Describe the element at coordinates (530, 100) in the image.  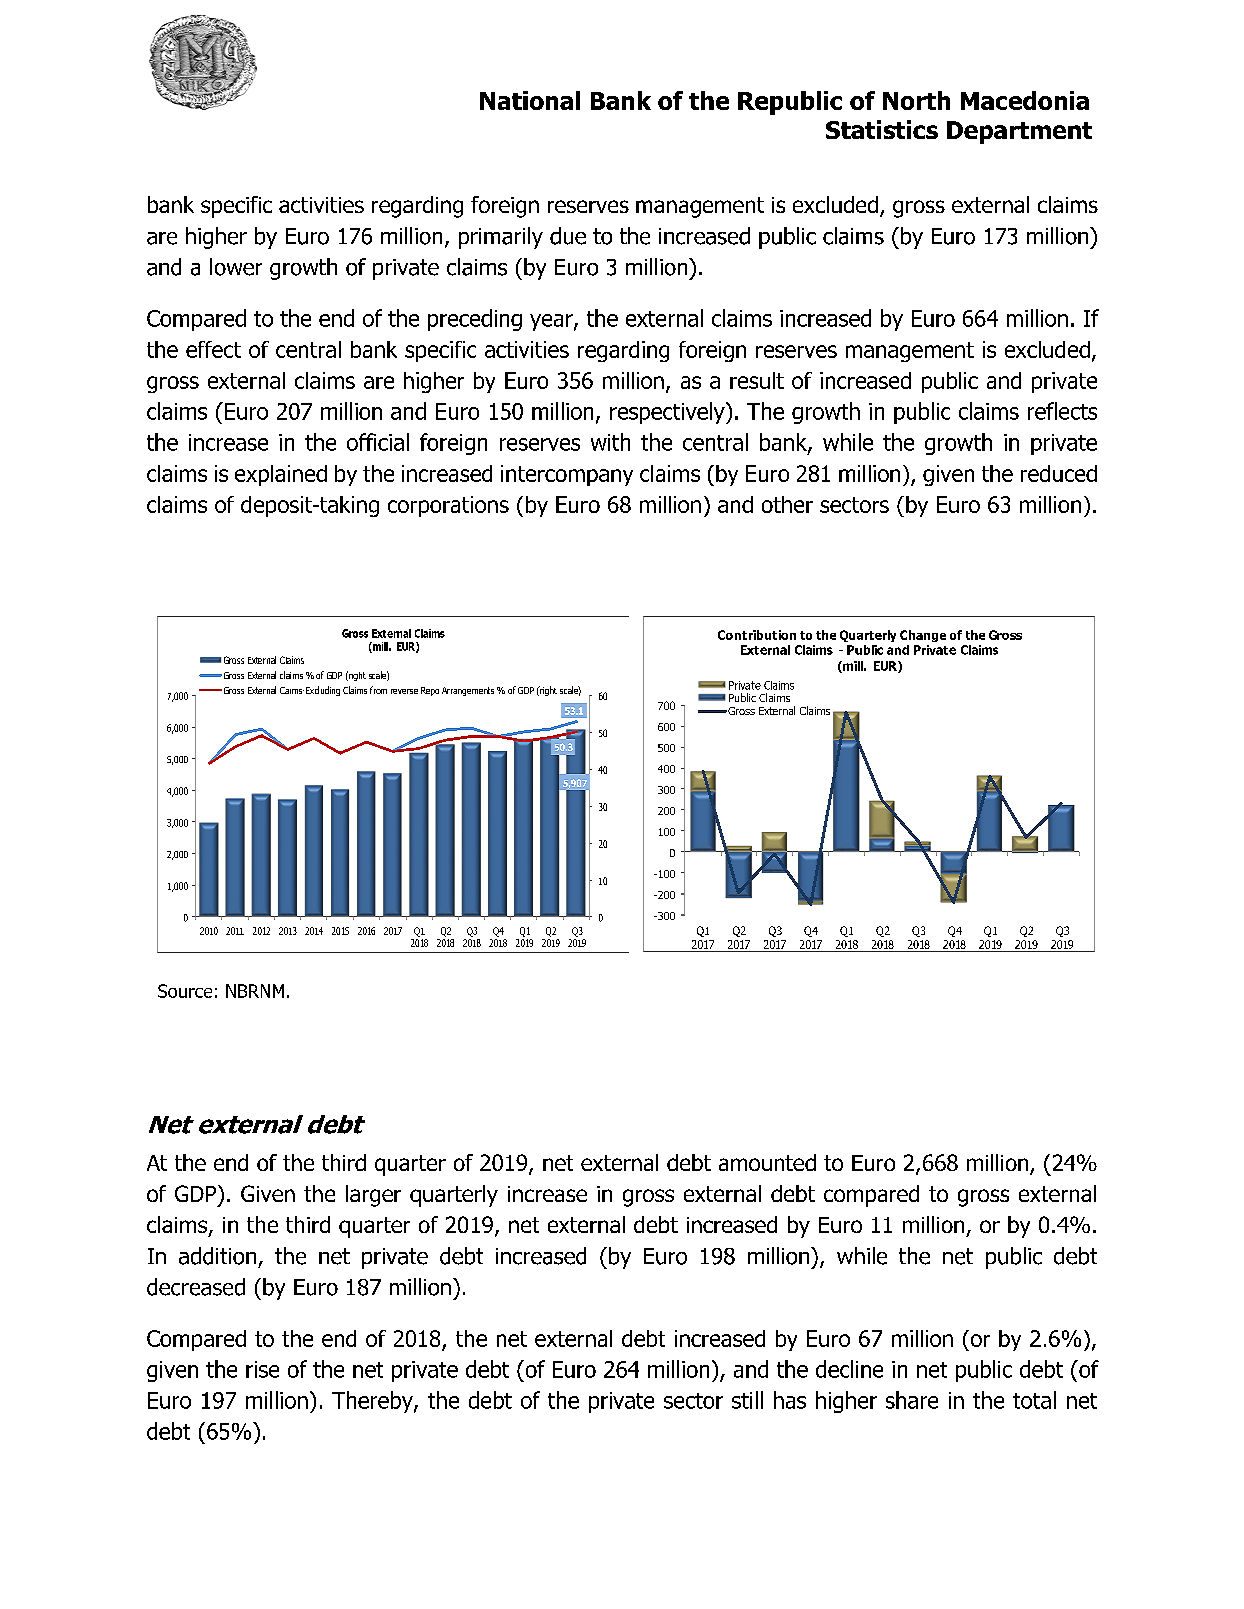
I see `National` at that location.
